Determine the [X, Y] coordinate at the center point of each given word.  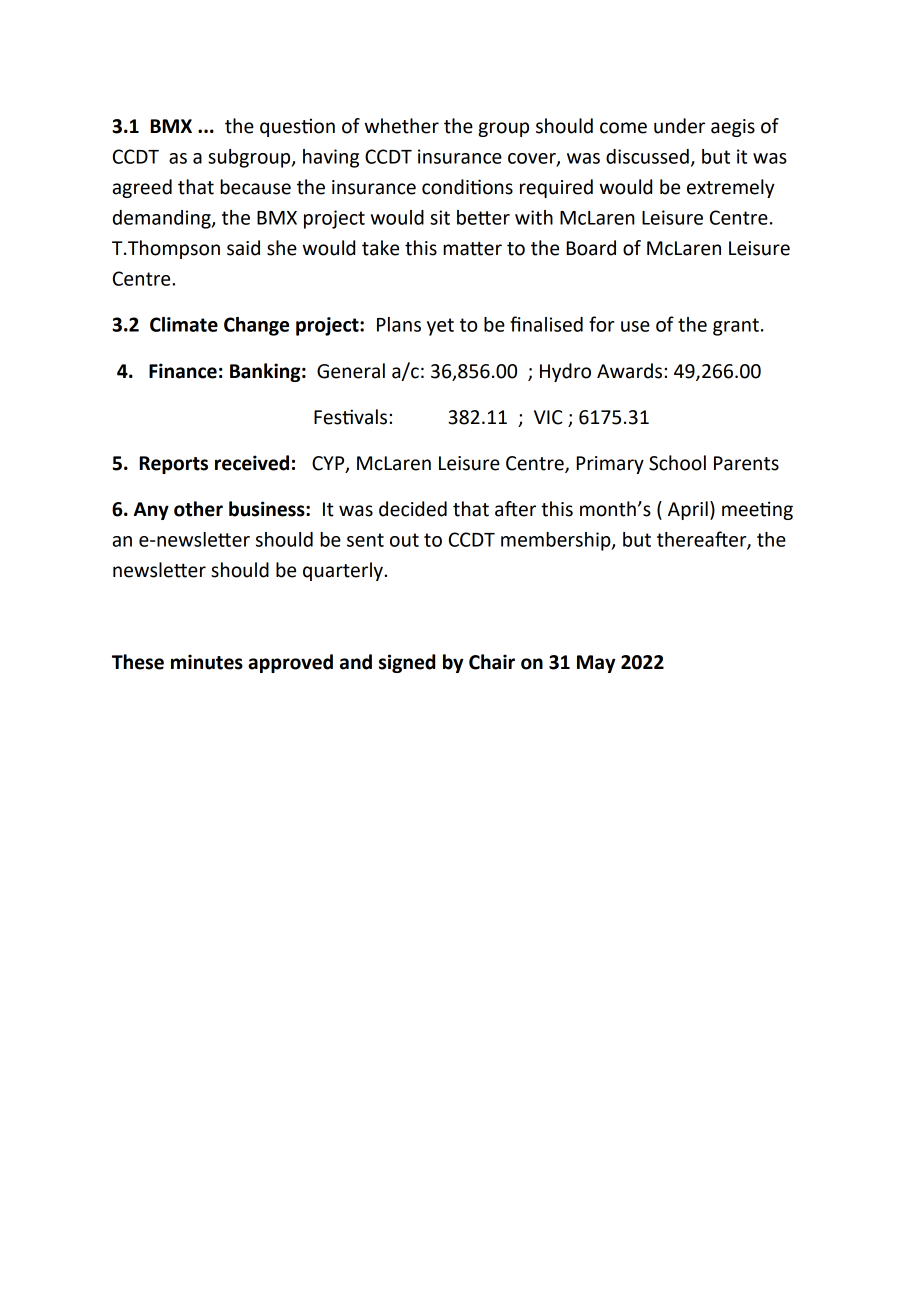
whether [401, 126]
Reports [174, 465]
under [679, 126]
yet [440, 327]
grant [736, 327]
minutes [207, 662]
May [596, 664]
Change [256, 326]
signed [407, 663]
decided [413, 509]
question [297, 127]
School [677, 463]
